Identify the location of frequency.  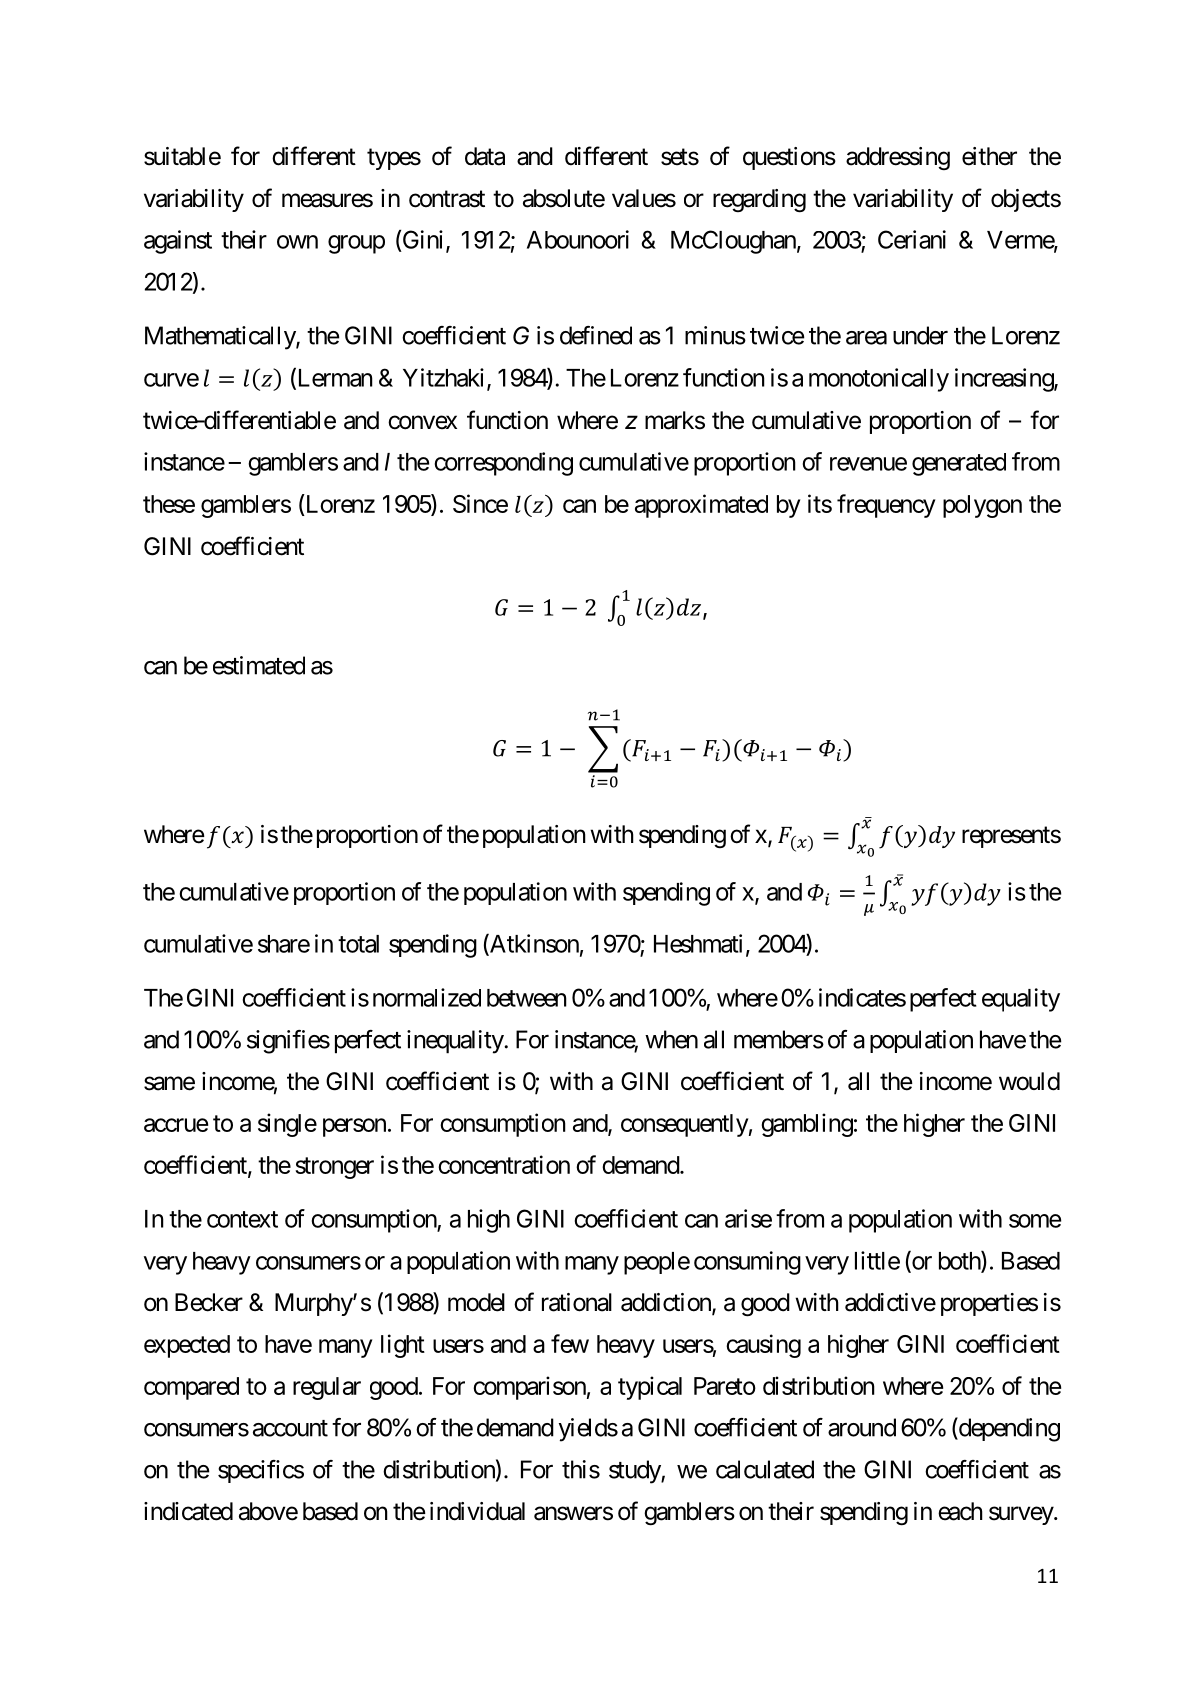
(886, 506).
